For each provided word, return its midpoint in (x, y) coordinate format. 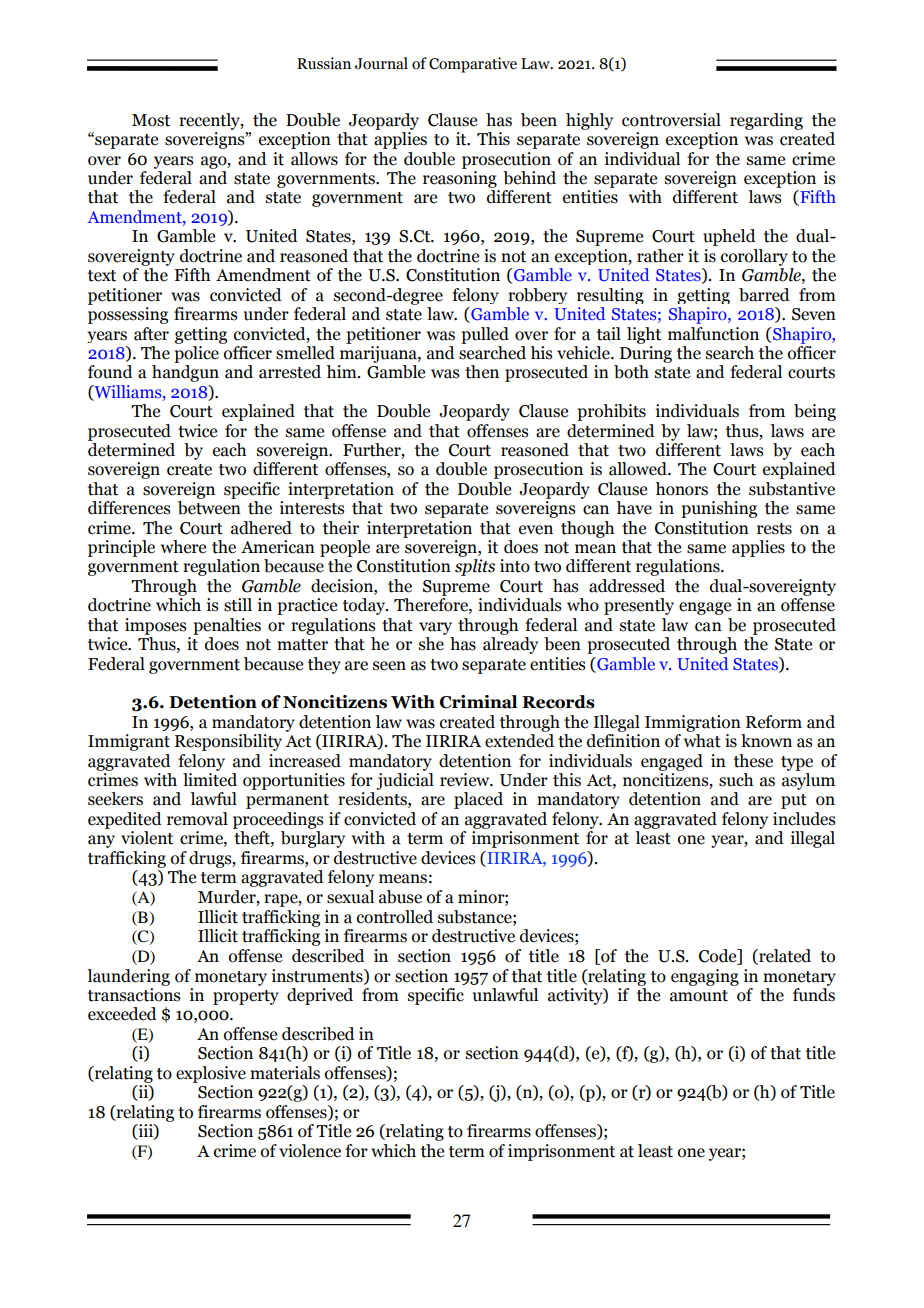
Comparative (473, 65)
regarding (766, 121)
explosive (211, 1074)
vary (435, 628)
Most (151, 120)
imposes (155, 626)
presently (639, 606)
